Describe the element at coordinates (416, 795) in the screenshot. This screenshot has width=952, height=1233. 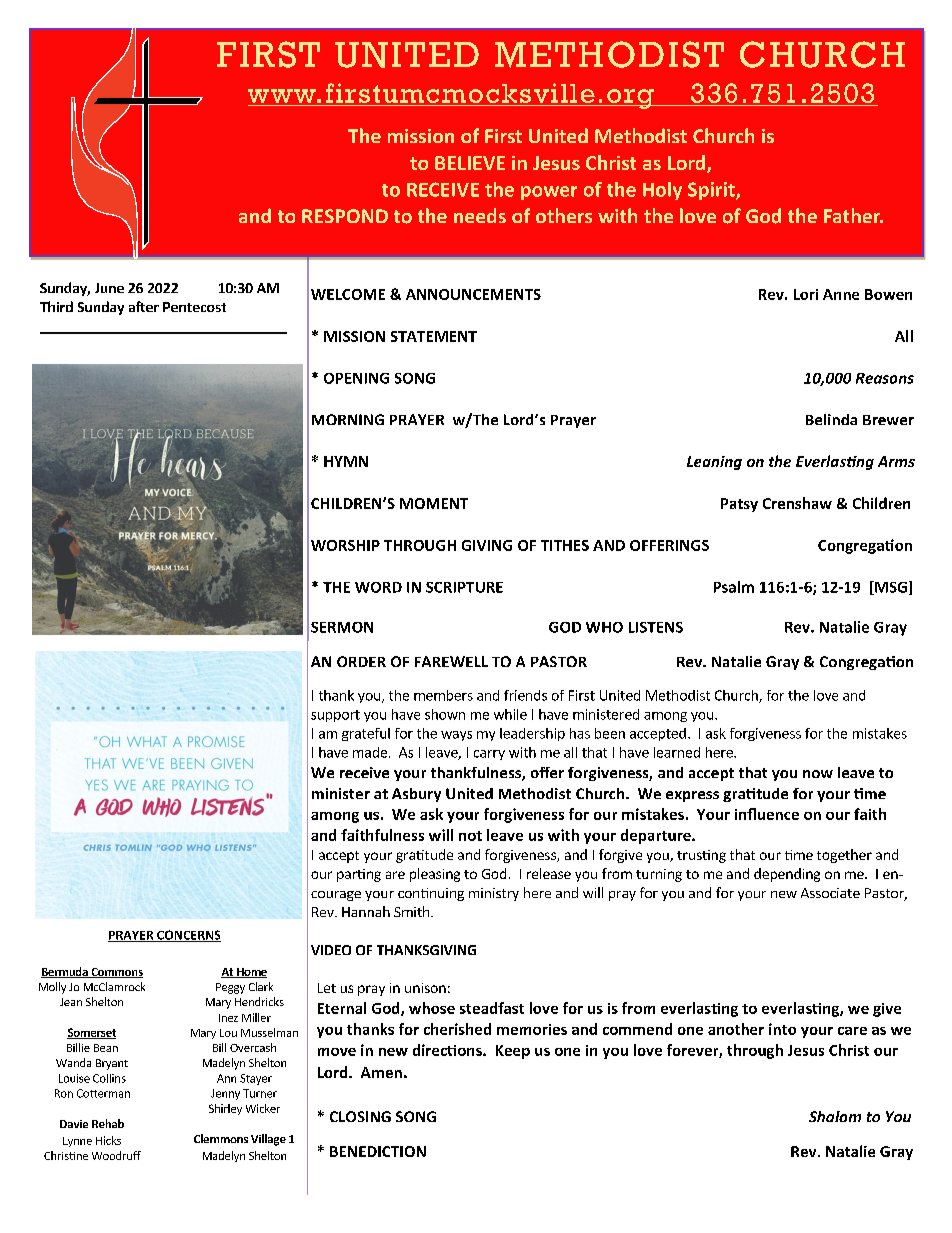
I see `Asbury` at that location.
